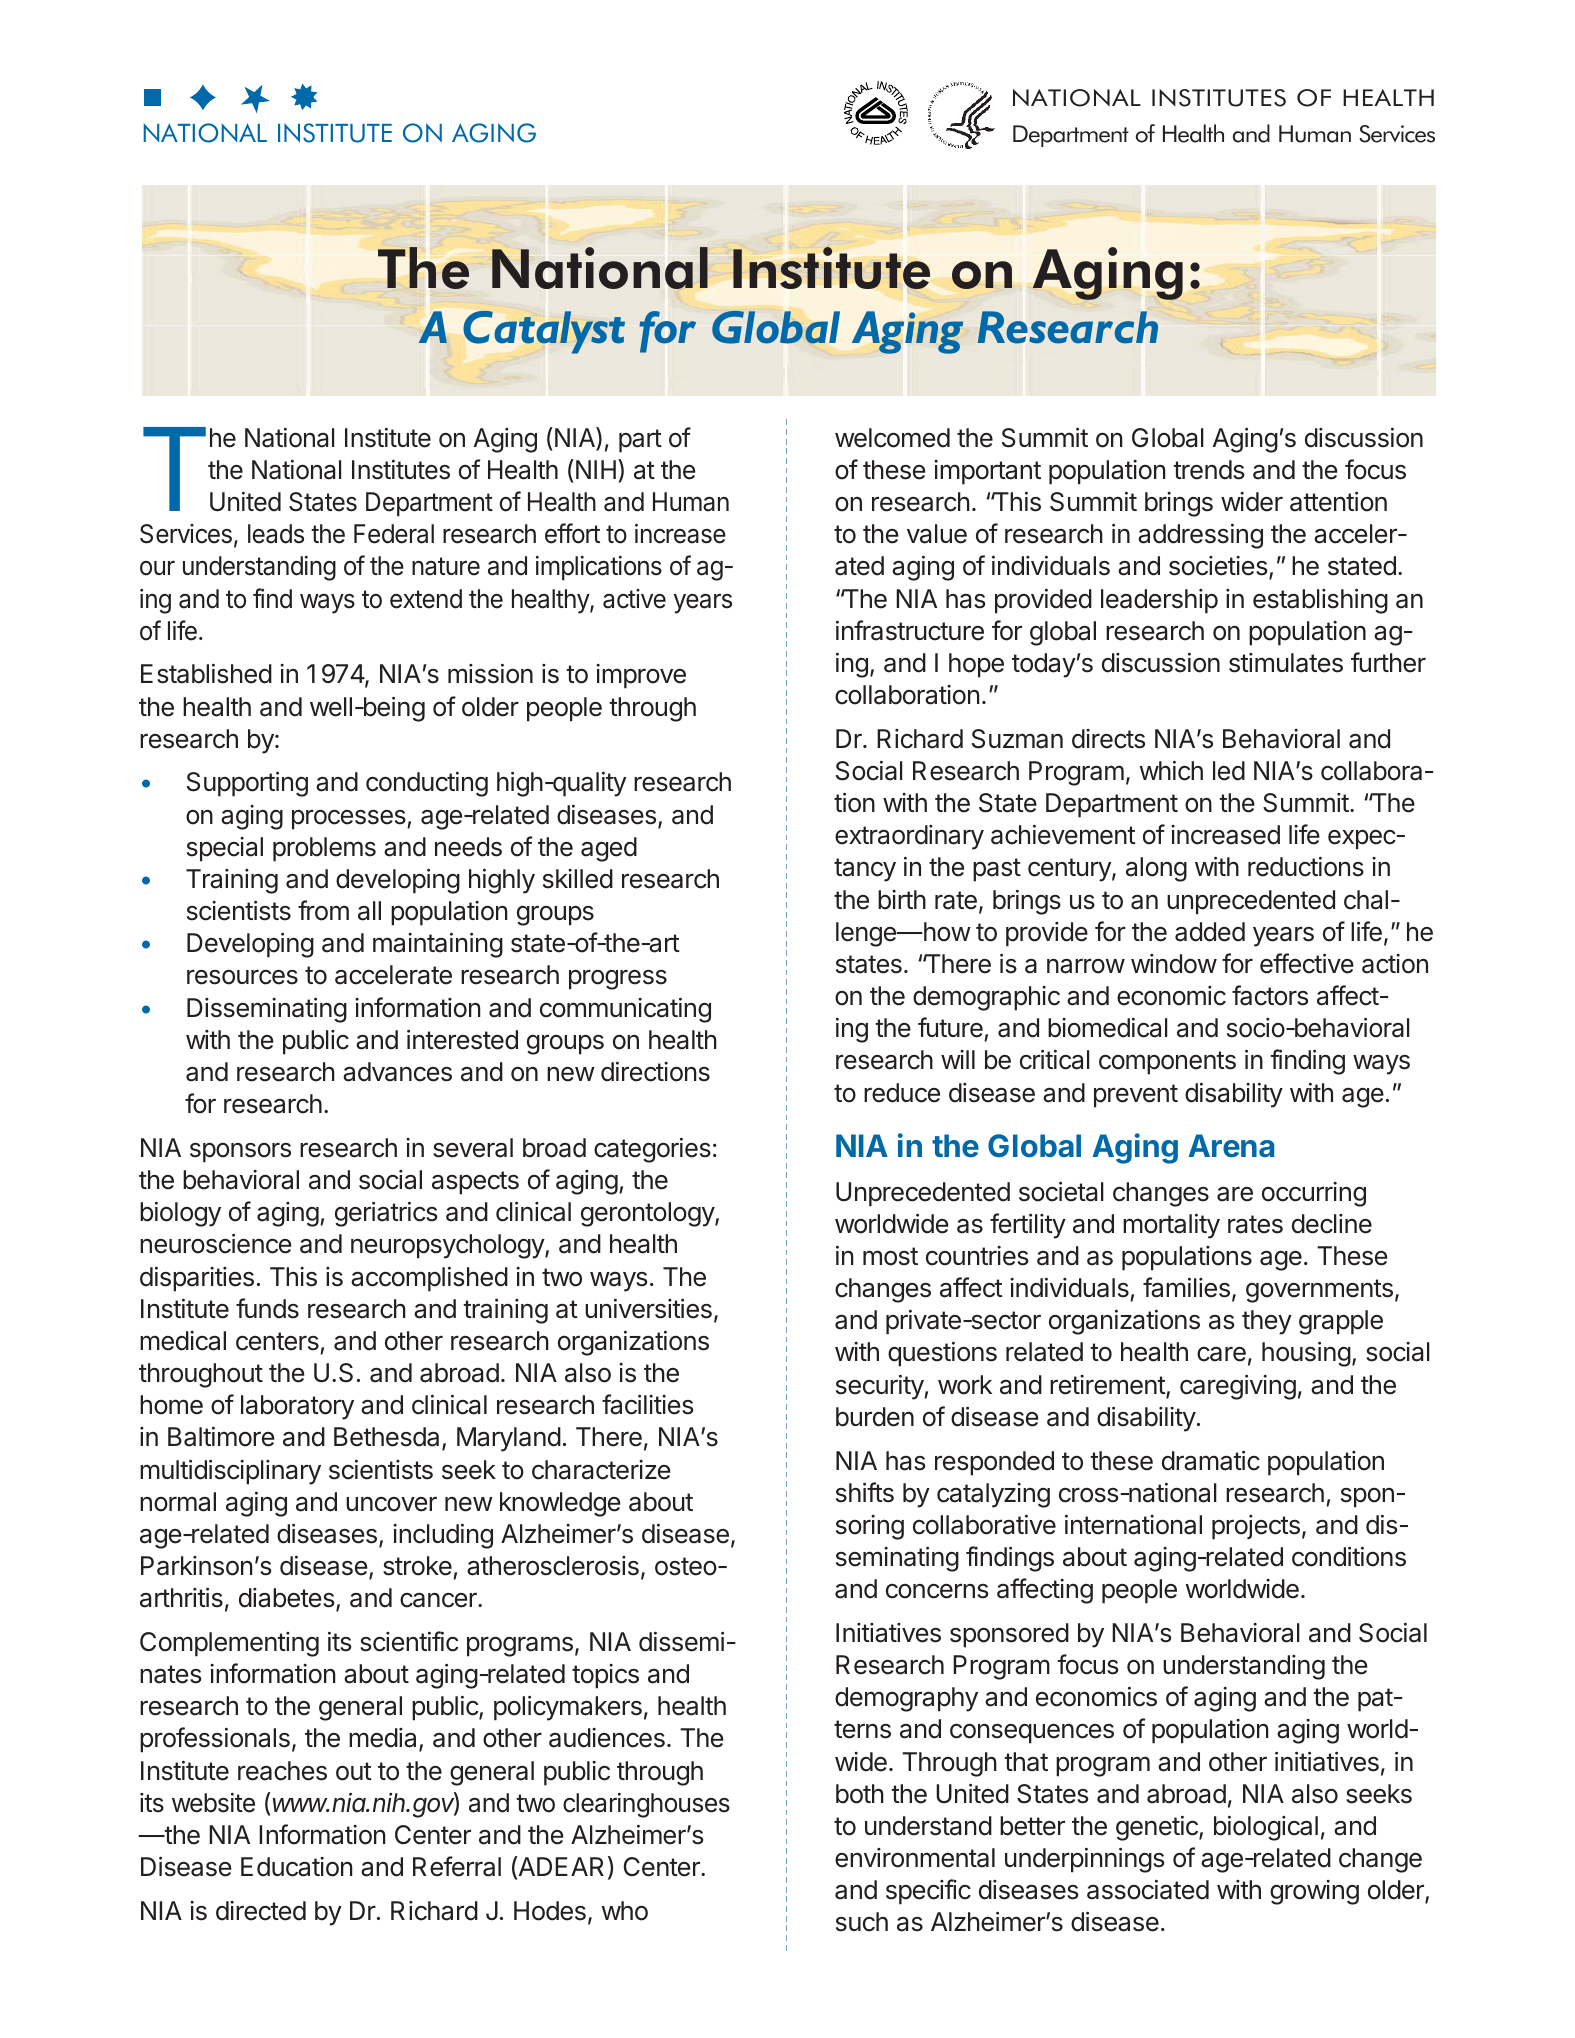  What do you see at coordinates (324, 849) in the image?
I see `problems` at bounding box center [324, 849].
